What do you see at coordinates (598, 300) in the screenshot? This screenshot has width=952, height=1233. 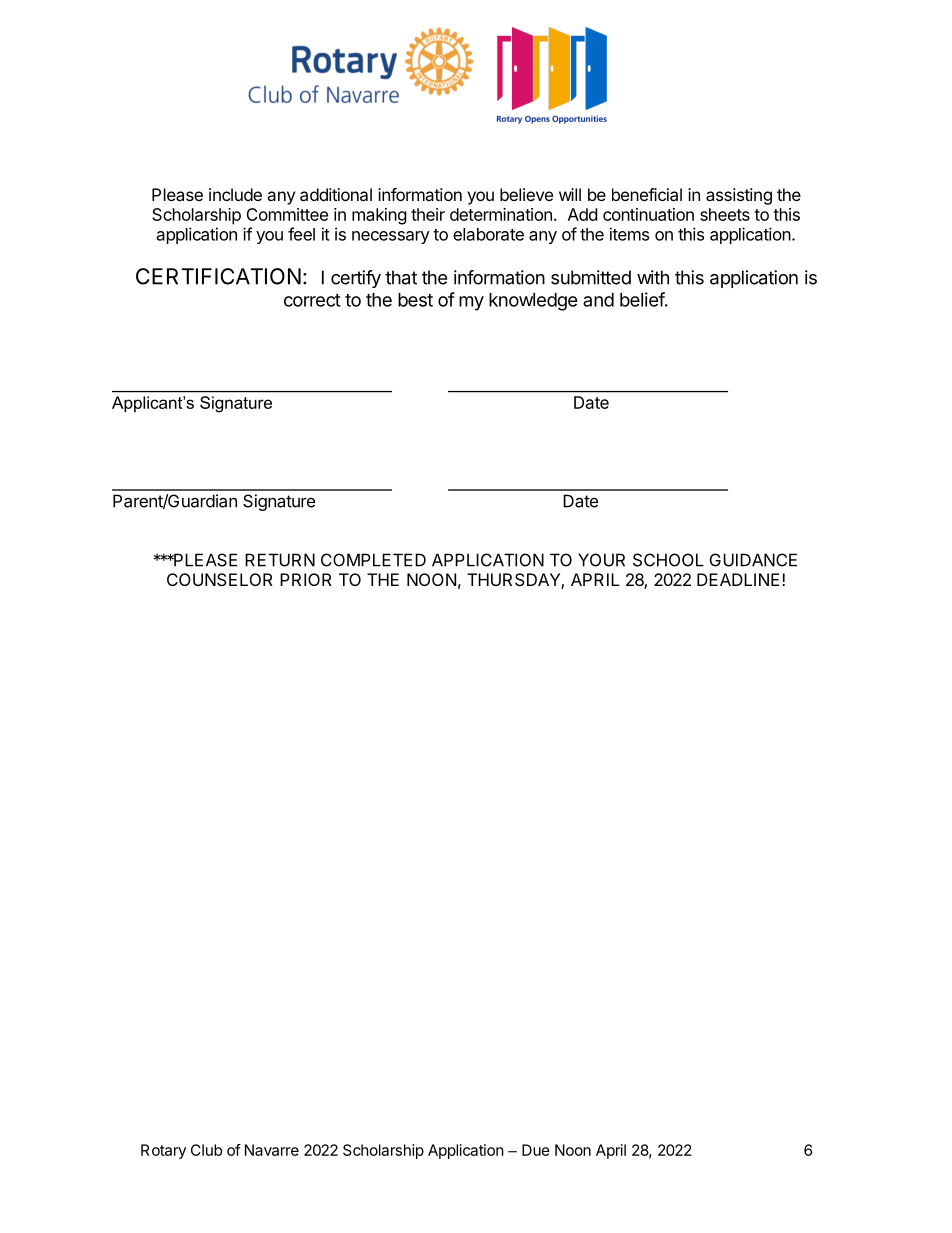 I see `and` at bounding box center [598, 300].
